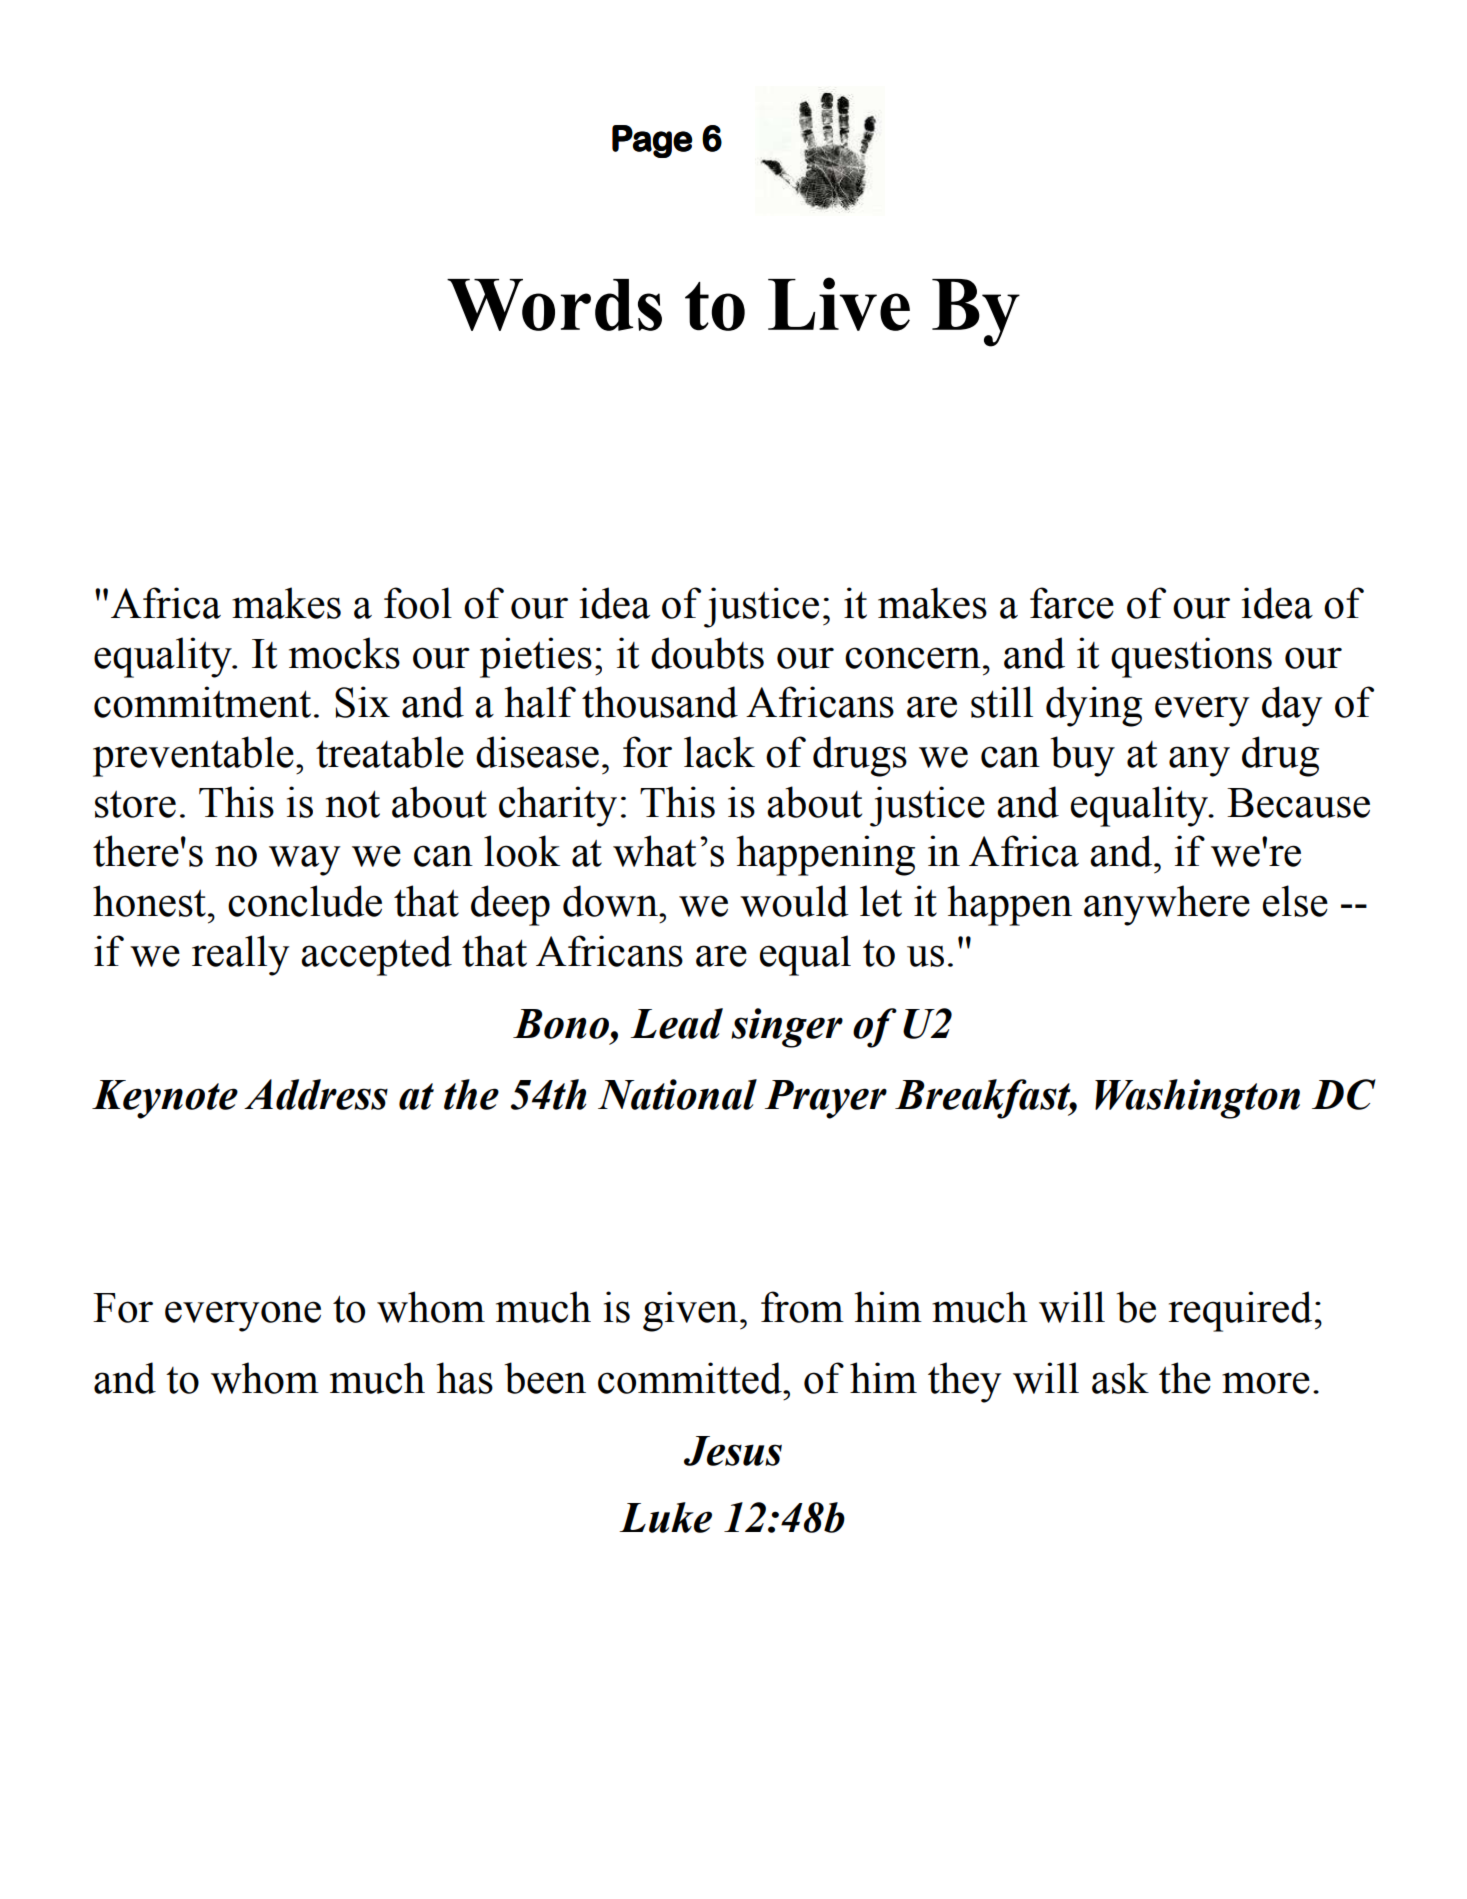  What do you see at coordinates (465, 1378) in the screenshot?
I see `has` at bounding box center [465, 1378].
